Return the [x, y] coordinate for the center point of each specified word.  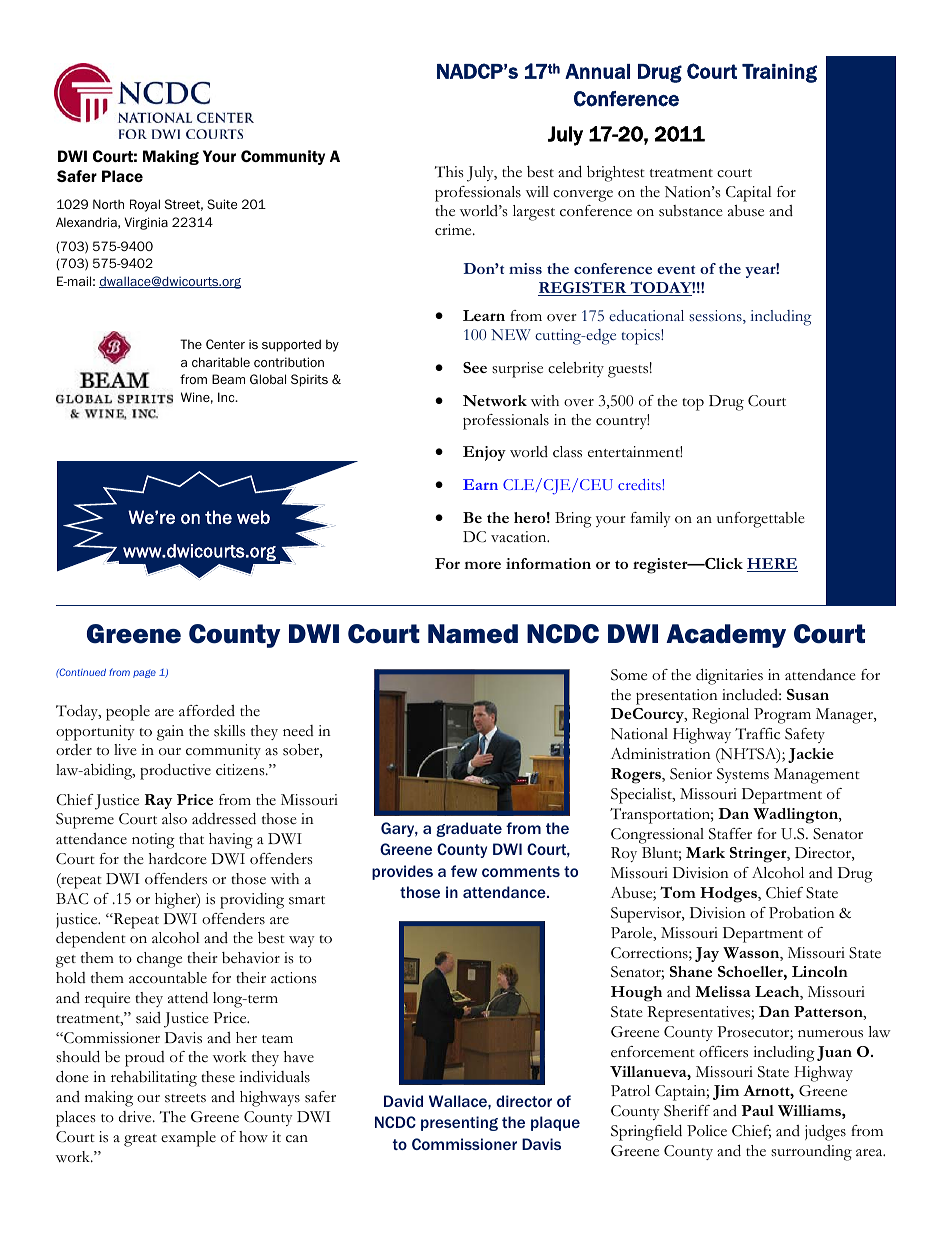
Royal [145, 205]
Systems [743, 775]
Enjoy [484, 453]
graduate [469, 829]
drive [136, 1117]
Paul [757, 1110]
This [449, 172]
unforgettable [761, 520]
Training [779, 73]
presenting [459, 1123]
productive [175, 772]
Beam [228, 379]
